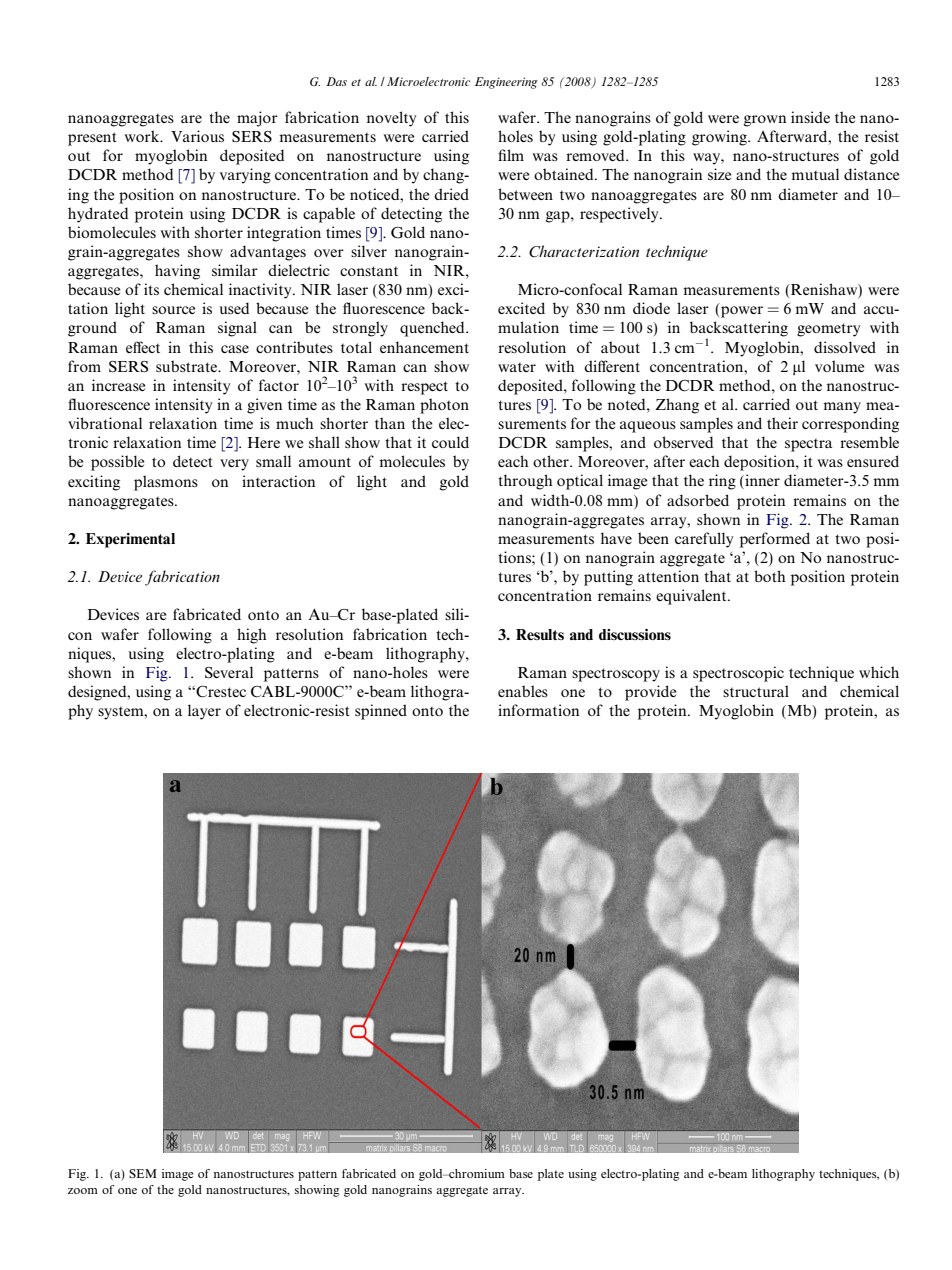 The height and width of the screenshot is (1270, 952). I want to click on enables, so click(523, 691).
